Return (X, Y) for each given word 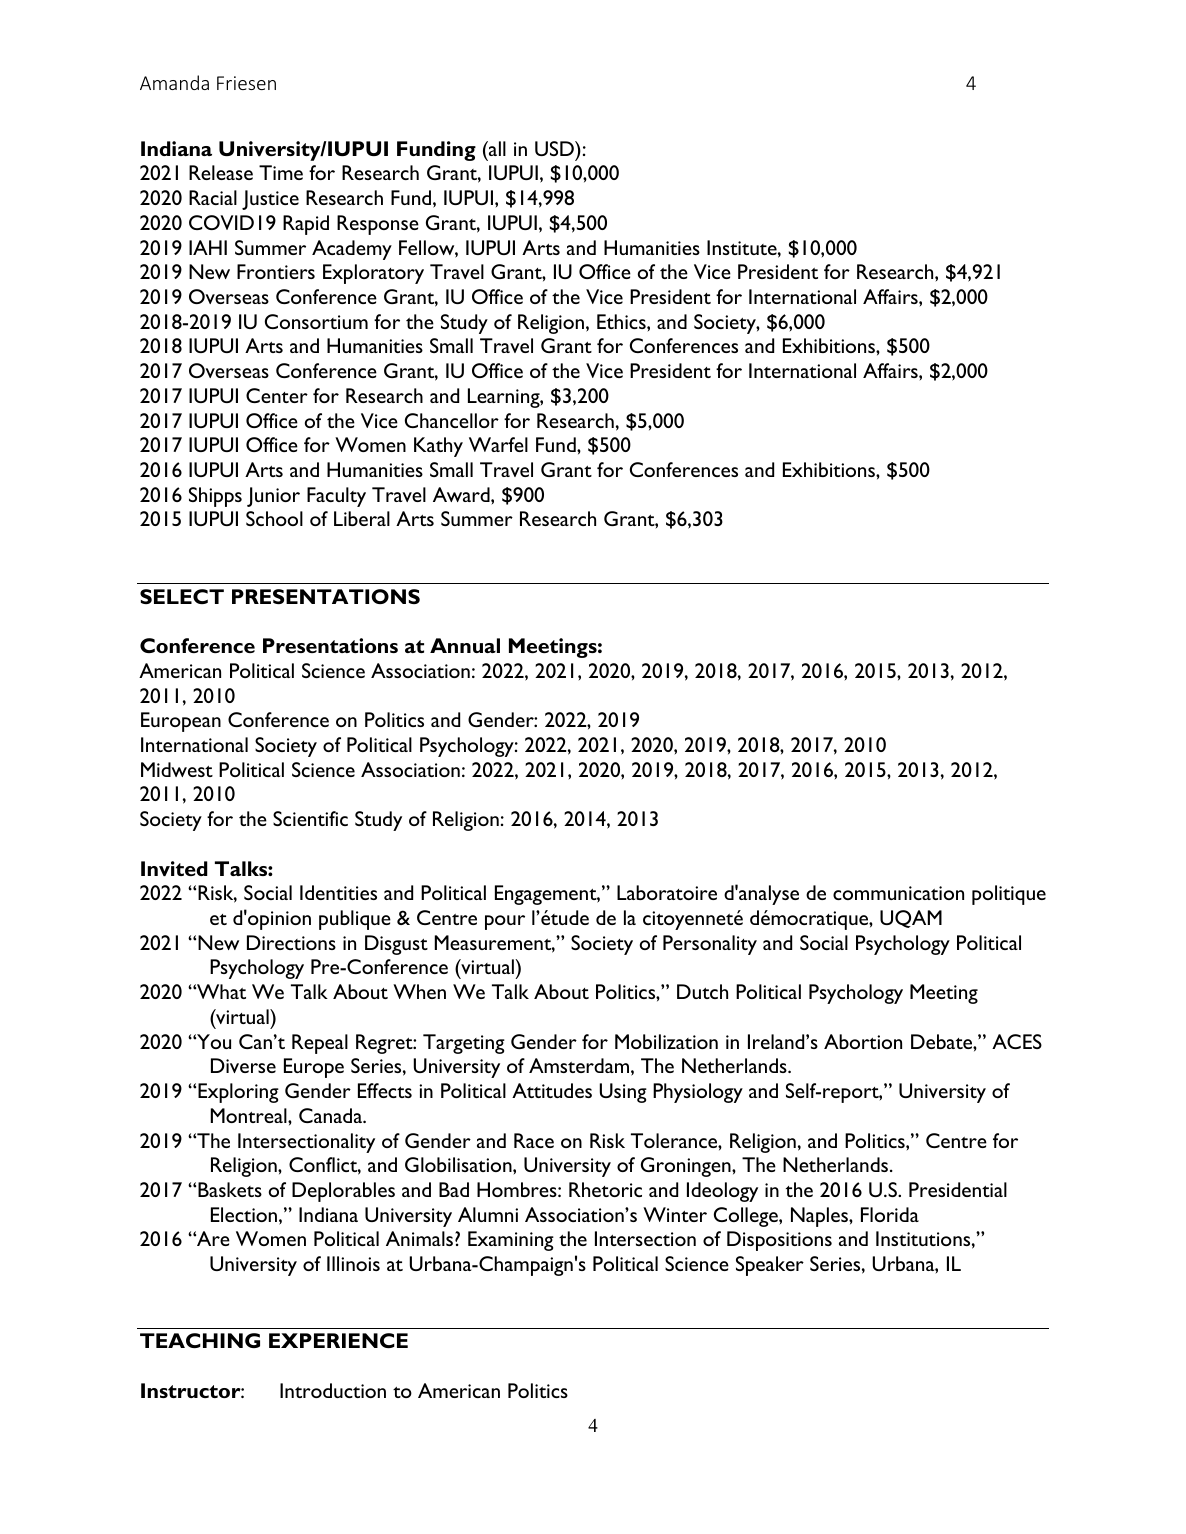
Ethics (622, 321)
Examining (511, 1241)
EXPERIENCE (338, 1340)
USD (555, 148)
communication (898, 893)
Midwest (177, 769)
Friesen (246, 83)
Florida (890, 1214)
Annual (465, 645)
